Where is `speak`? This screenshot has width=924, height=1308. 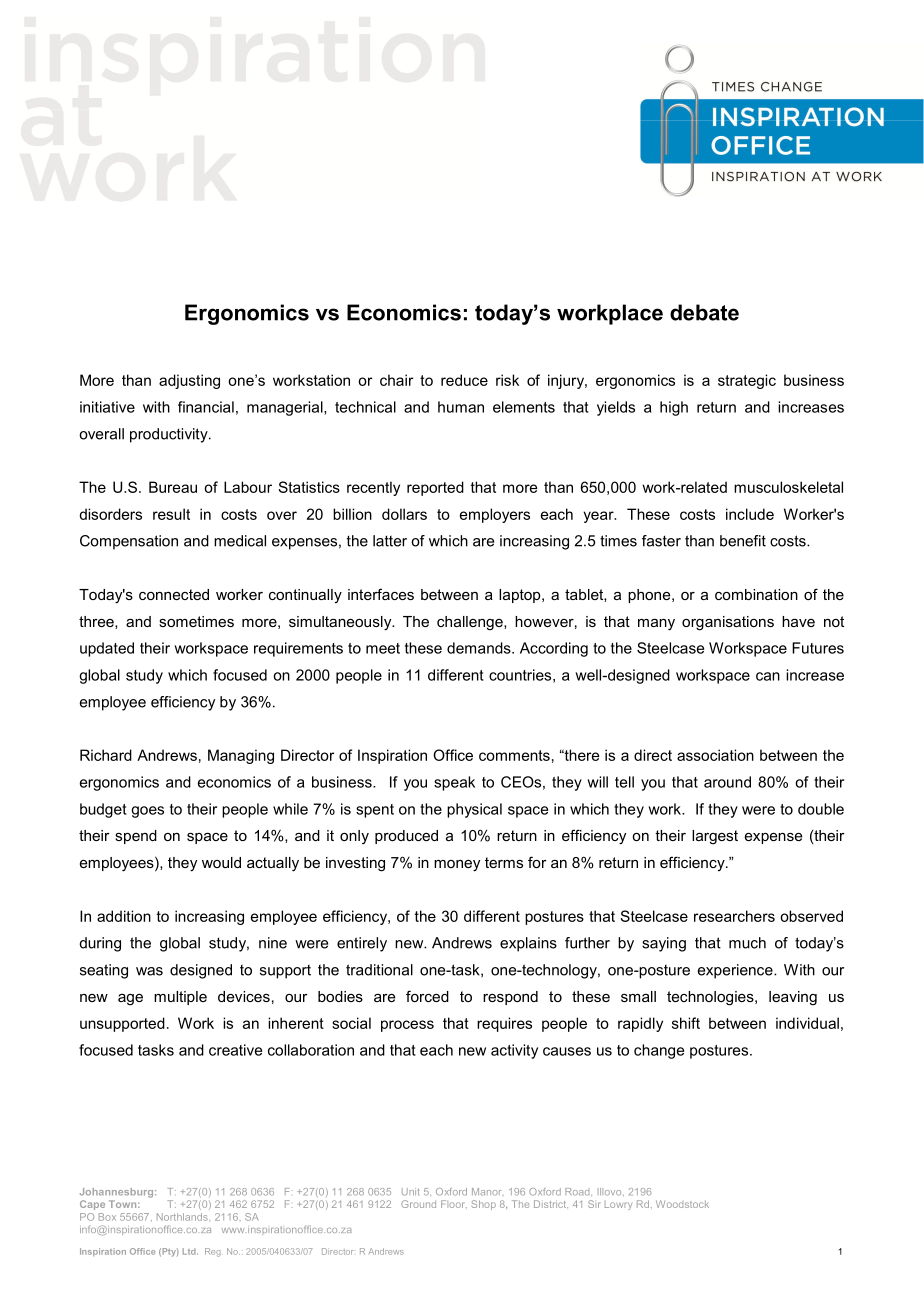 speak is located at coordinates (454, 783).
